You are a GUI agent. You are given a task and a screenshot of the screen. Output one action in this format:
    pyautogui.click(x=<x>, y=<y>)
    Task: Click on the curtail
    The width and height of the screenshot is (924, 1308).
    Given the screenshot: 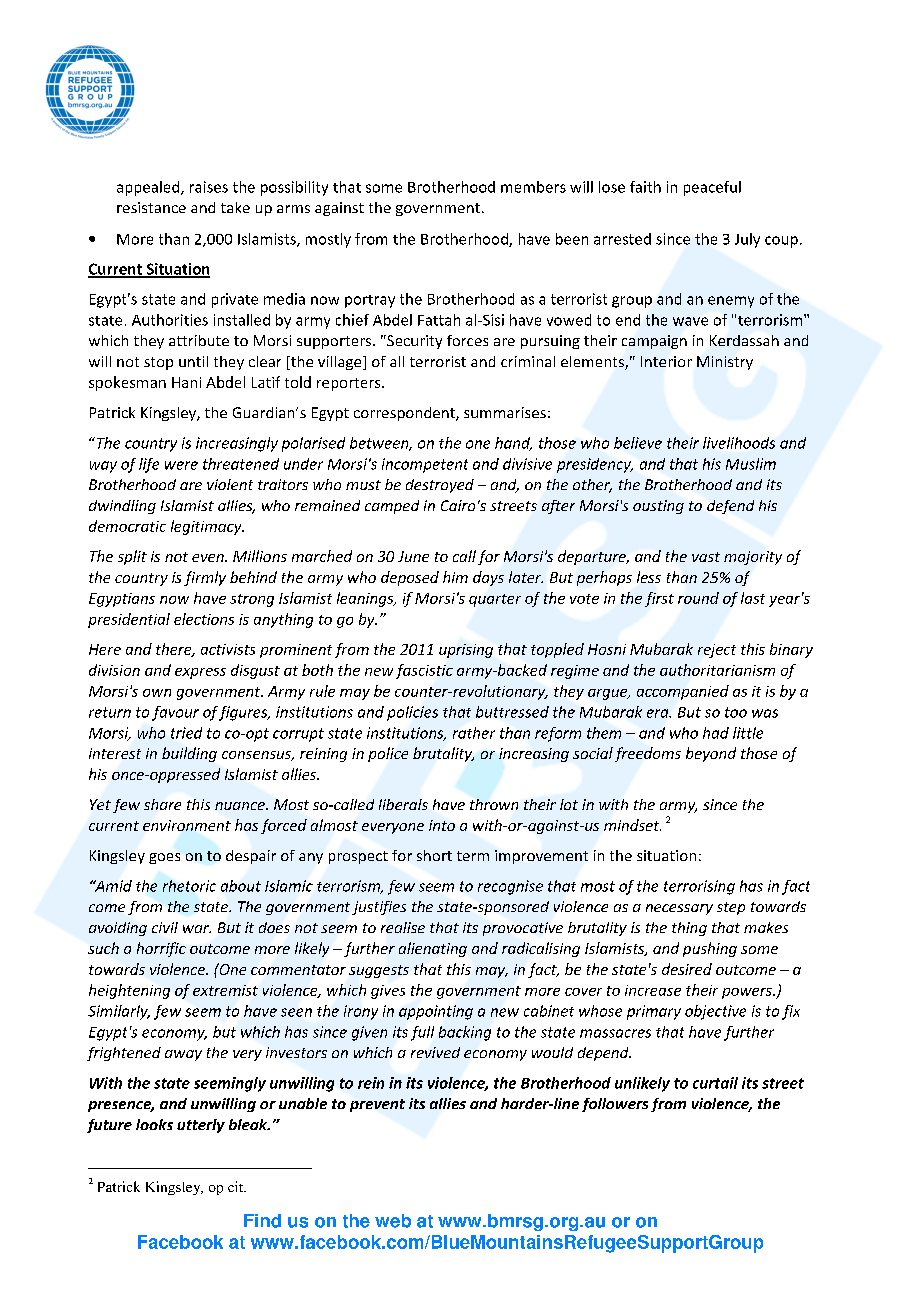 What is the action you would take?
    pyautogui.click(x=715, y=1083)
